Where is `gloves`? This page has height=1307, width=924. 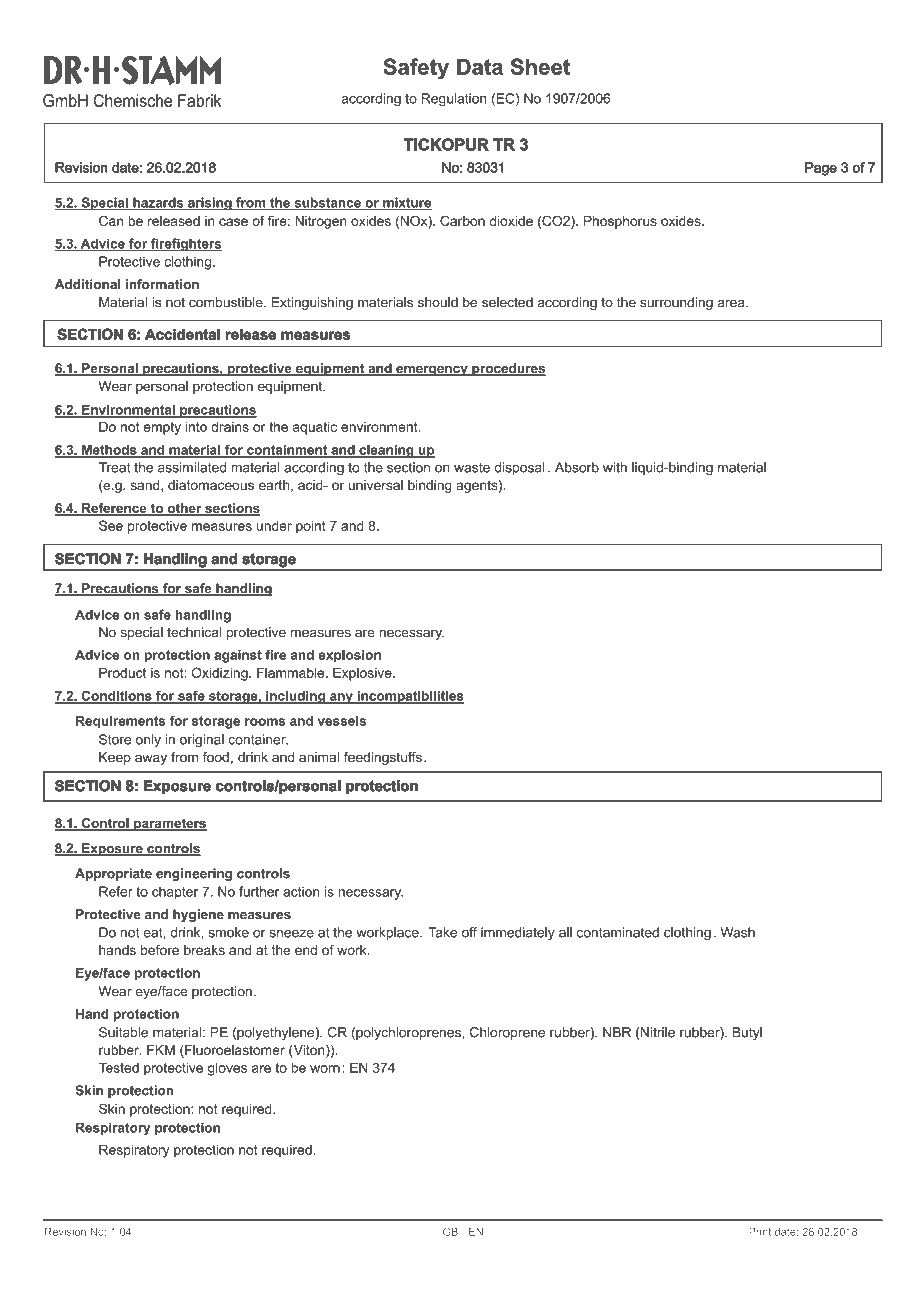 gloves is located at coordinates (227, 1069).
